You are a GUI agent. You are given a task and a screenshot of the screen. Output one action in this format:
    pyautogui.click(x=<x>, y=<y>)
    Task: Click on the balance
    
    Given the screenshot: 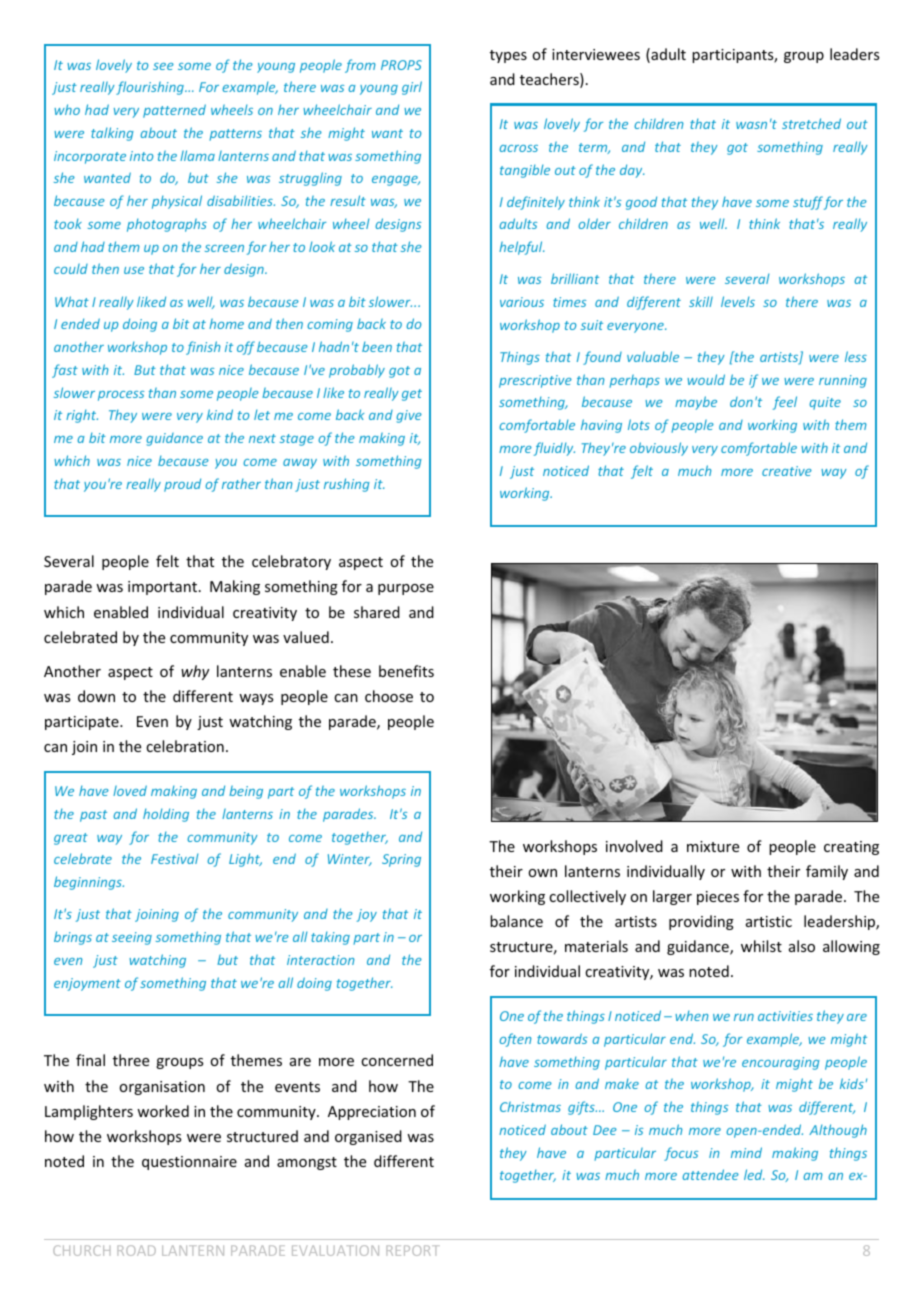 What is the action you would take?
    pyautogui.click(x=516, y=921)
